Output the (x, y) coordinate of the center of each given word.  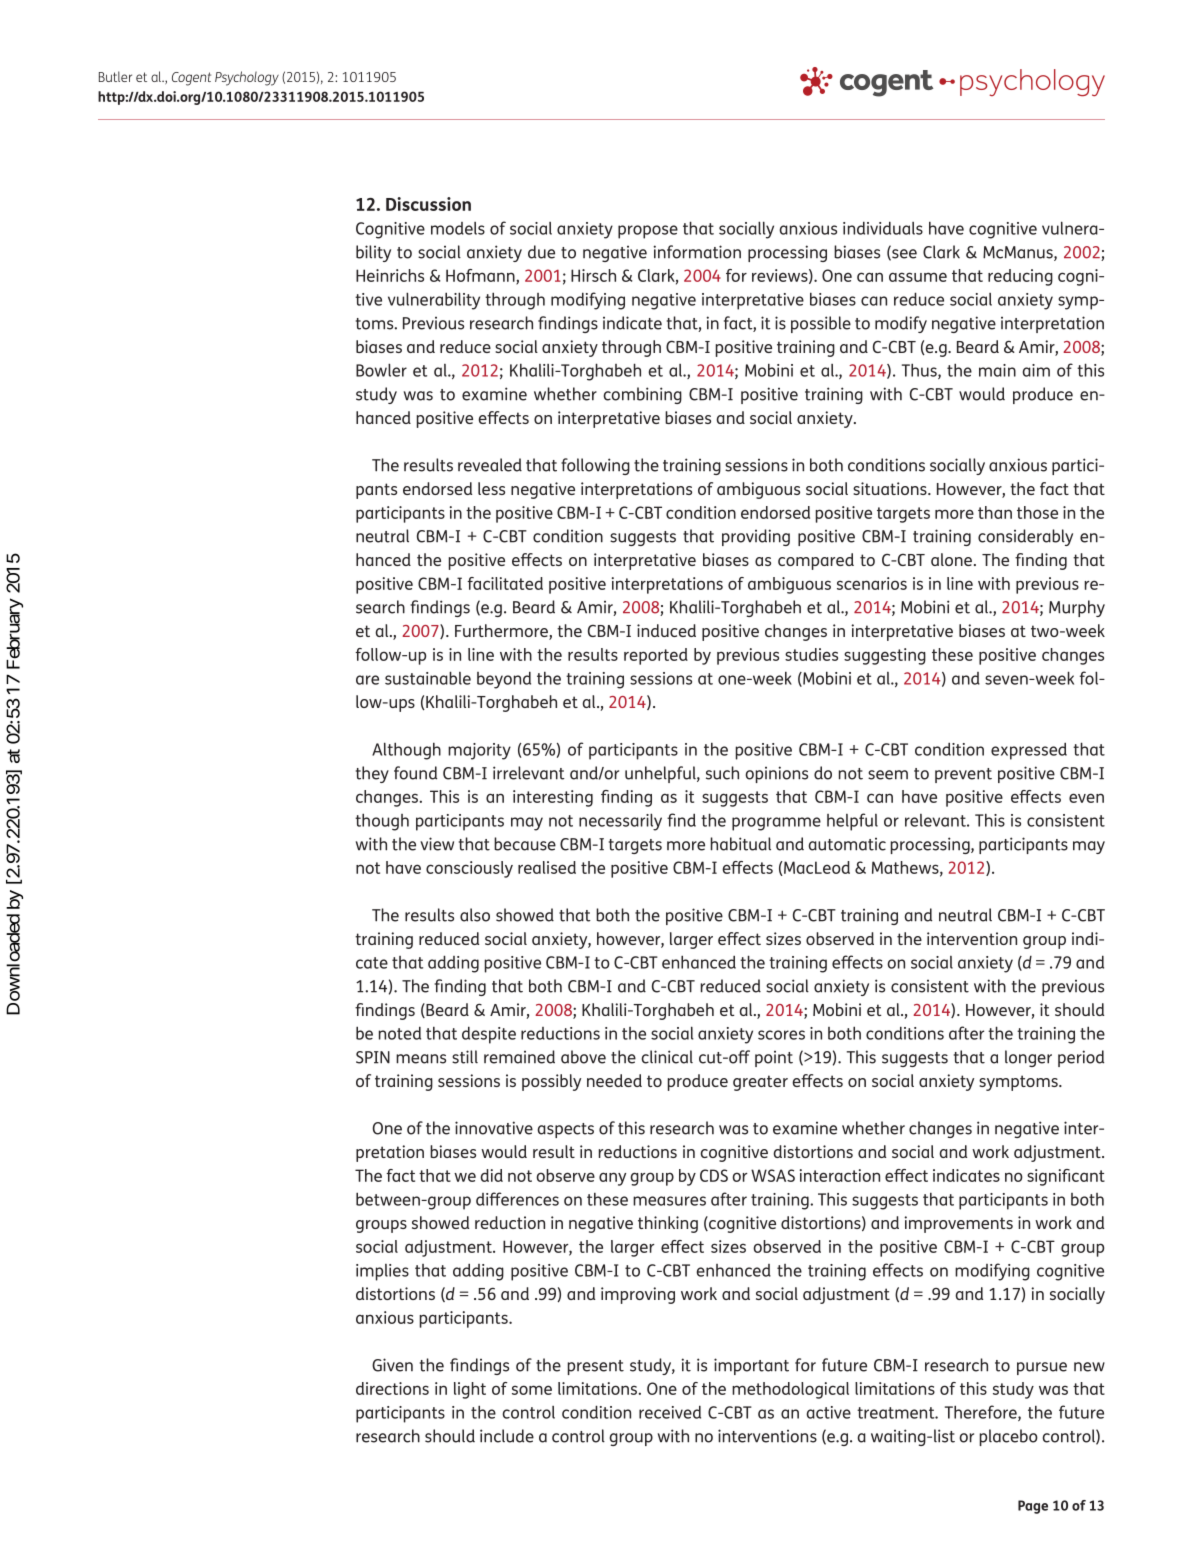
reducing (1020, 277)
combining (643, 395)
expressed (1029, 751)
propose (648, 232)
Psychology (247, 78)
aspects (566, 1130)
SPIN (373, 1057)
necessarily (620, 822)
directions (392, 1388)
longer (1028, 1058)
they (372, 774)
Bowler (381, 370)
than (995, 512)
